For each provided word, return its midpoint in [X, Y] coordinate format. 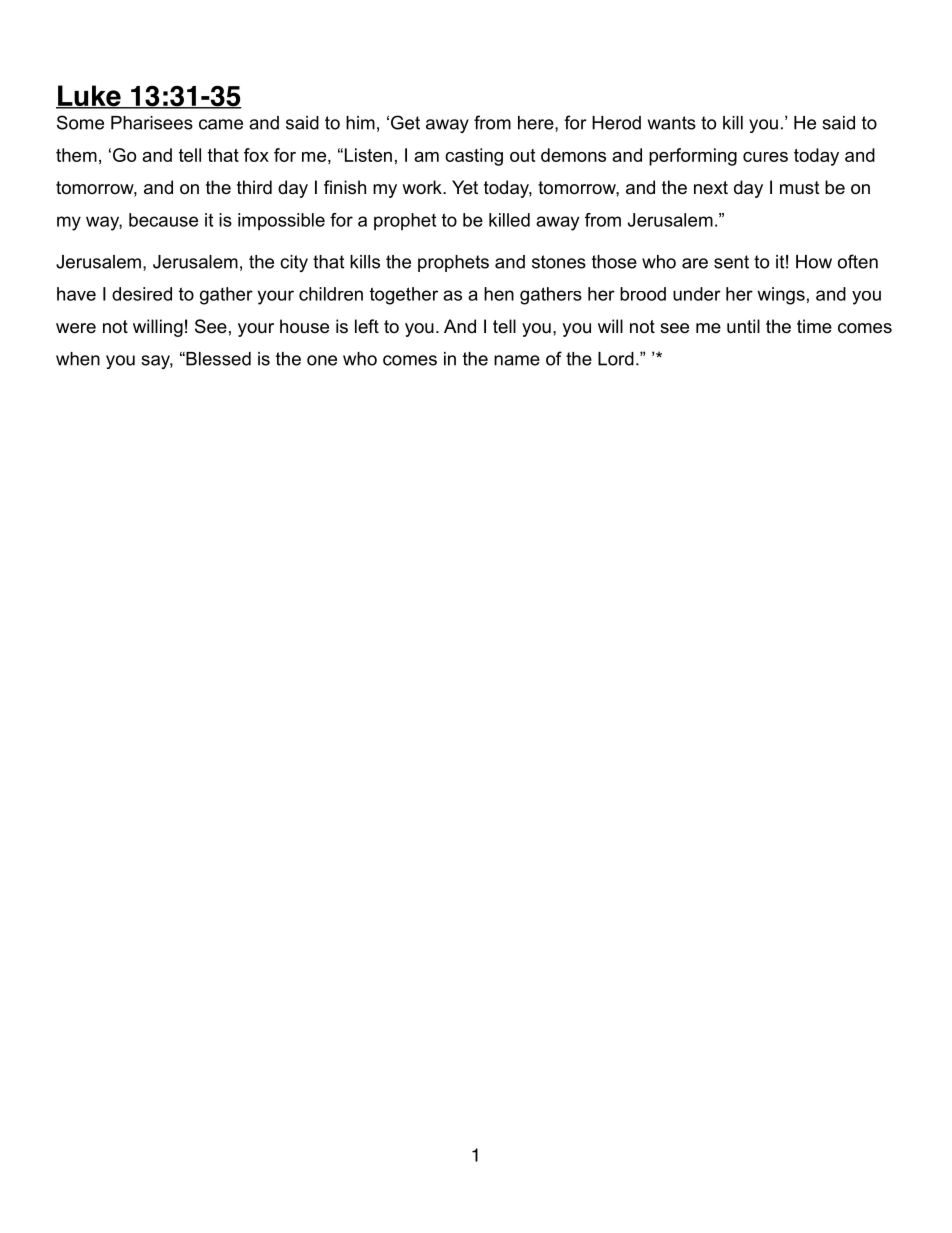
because [163, 220]
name [517, 360]
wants [672, 123]
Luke [89, 97]
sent [731, 262]
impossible [281, 222]
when [78, 359]
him [360, 123]
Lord [616, 359]
